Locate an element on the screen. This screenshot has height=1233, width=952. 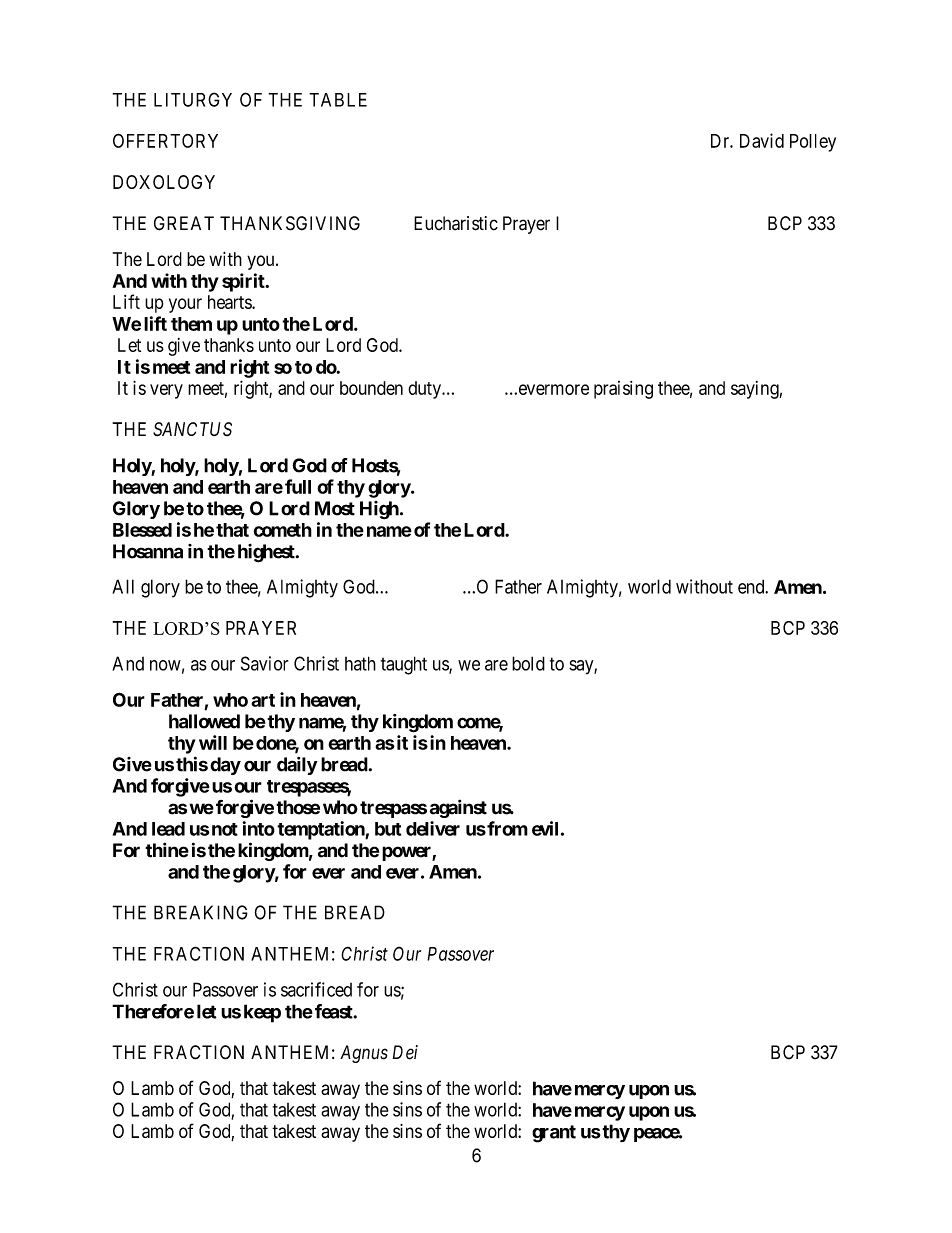
David is located at coordinates (762, 140).
